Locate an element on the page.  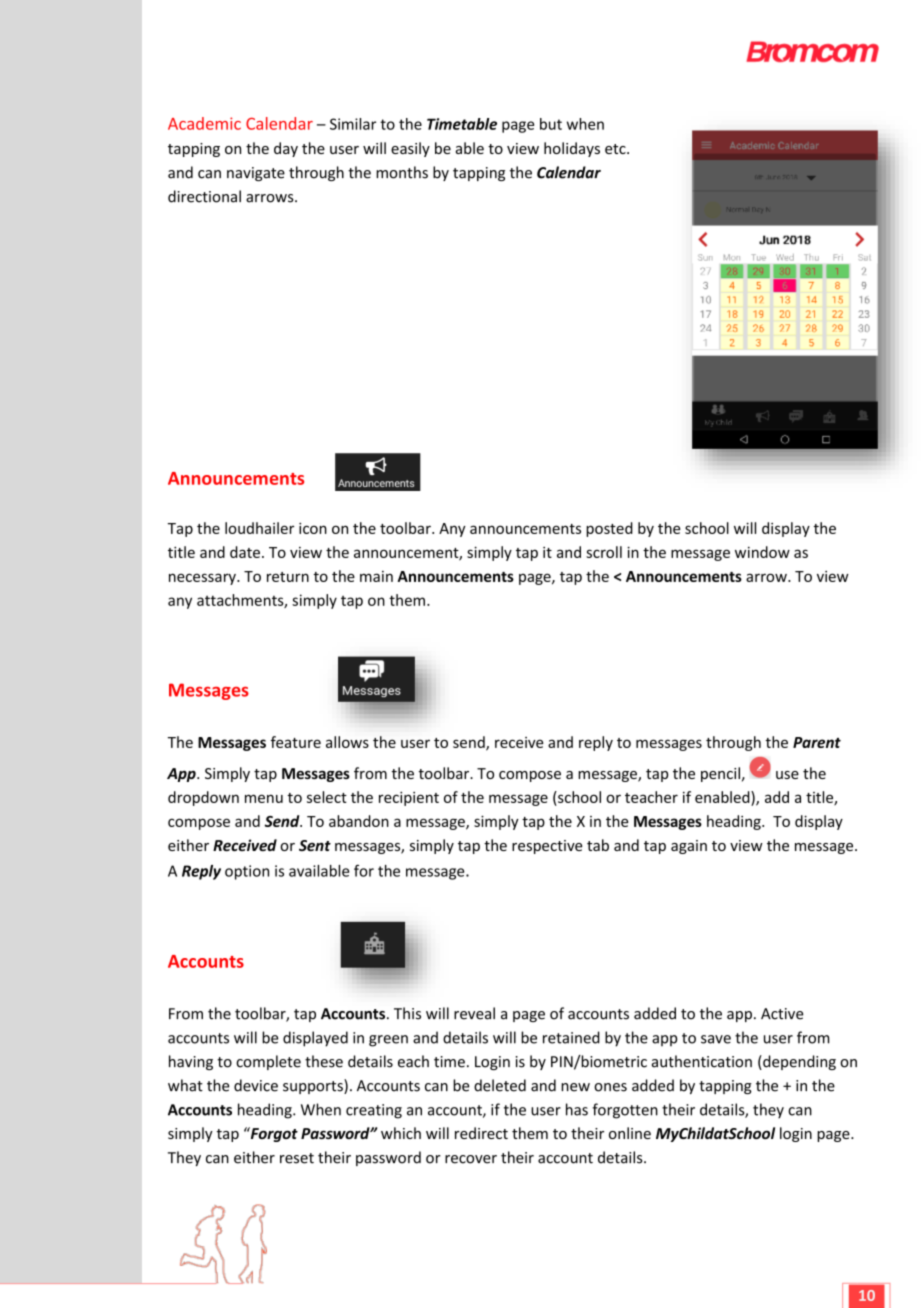
icon is located at coordinates (313, 528).
